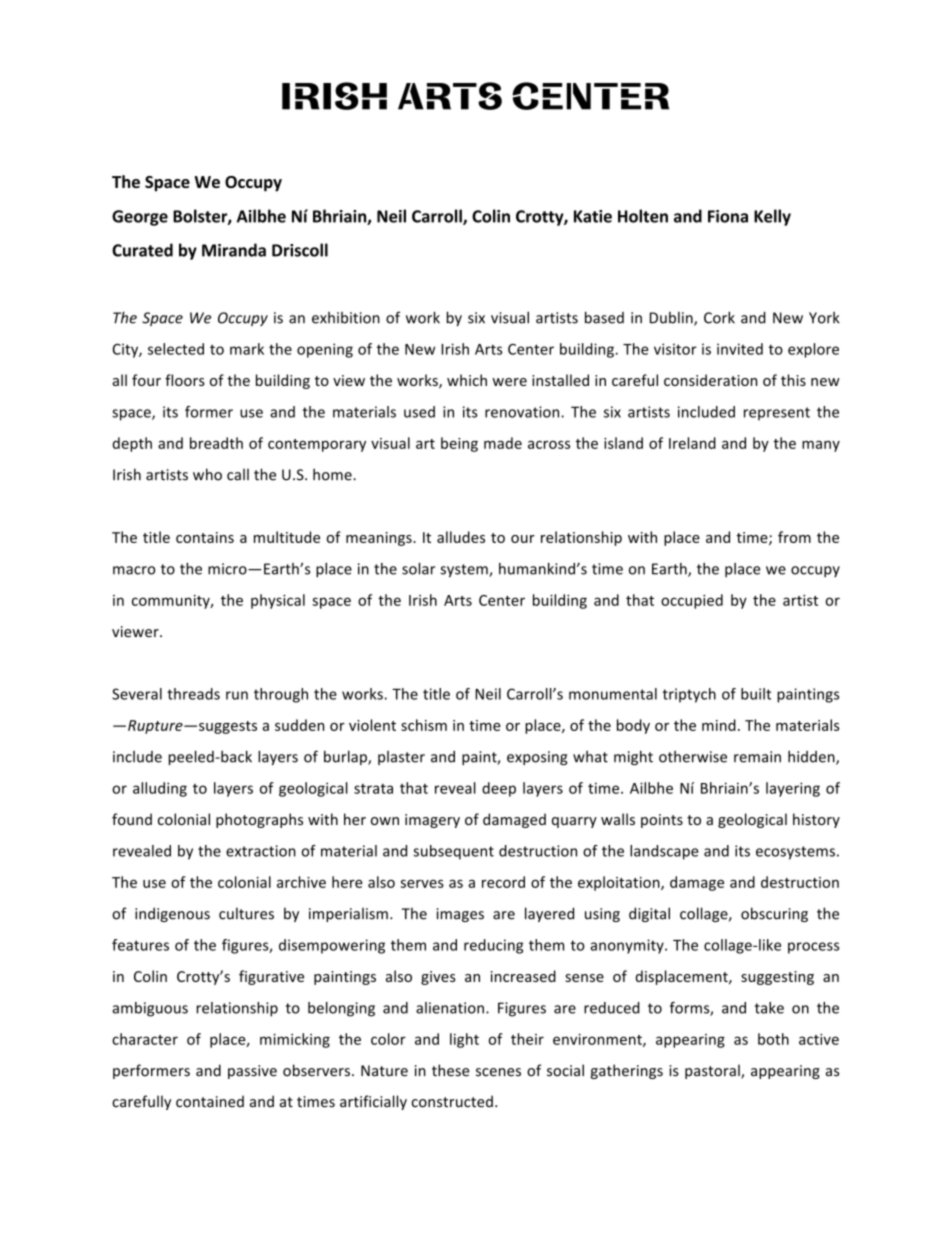  Describe the element at coordinates (793, 789) in the screenshot. I see `layering` at that location.
